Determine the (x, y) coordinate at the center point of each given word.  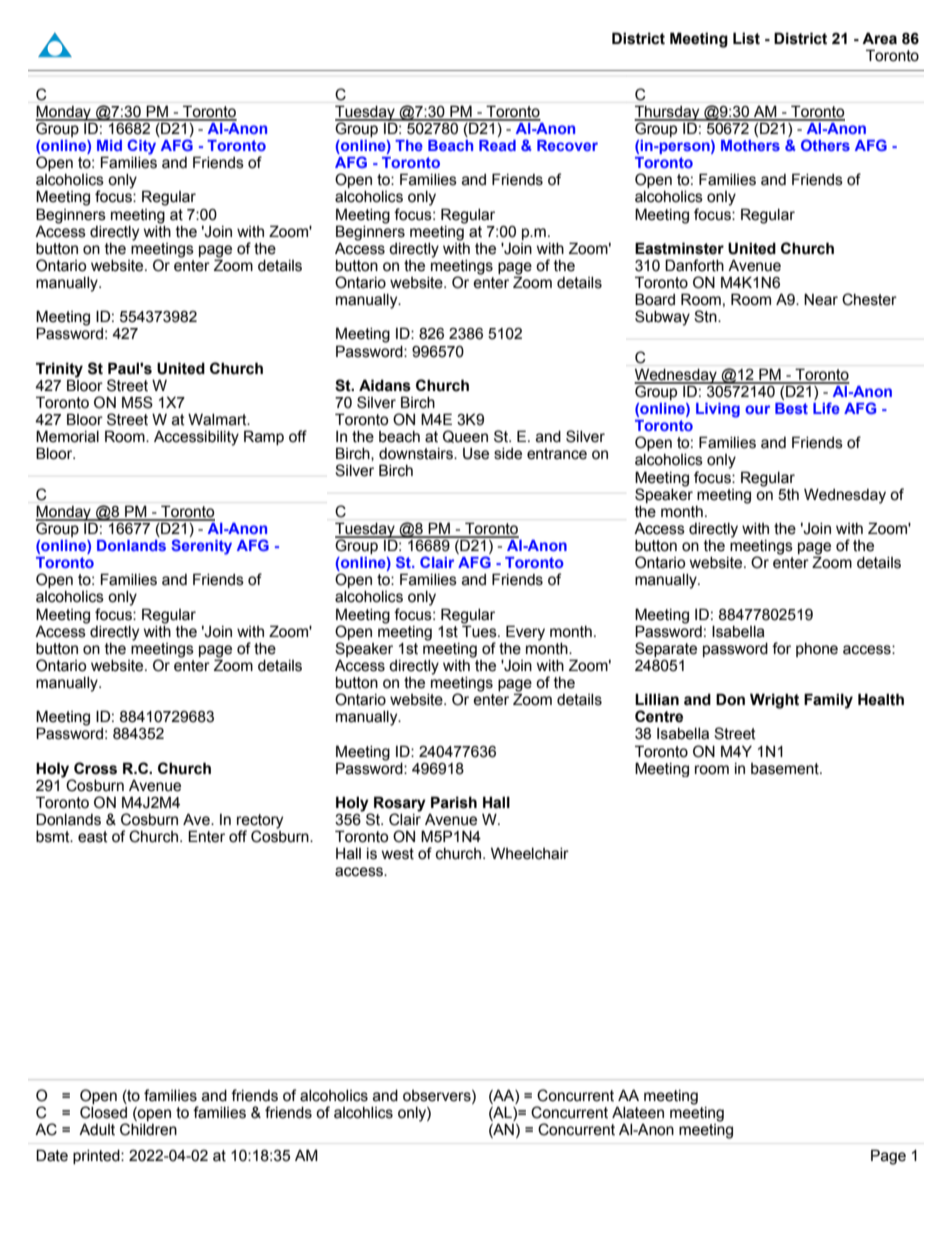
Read (497, 145)
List (746, 38)
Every (525, 633)
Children (148, 1129)
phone (817, 650)
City (141, 147)
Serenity (201, 547)
